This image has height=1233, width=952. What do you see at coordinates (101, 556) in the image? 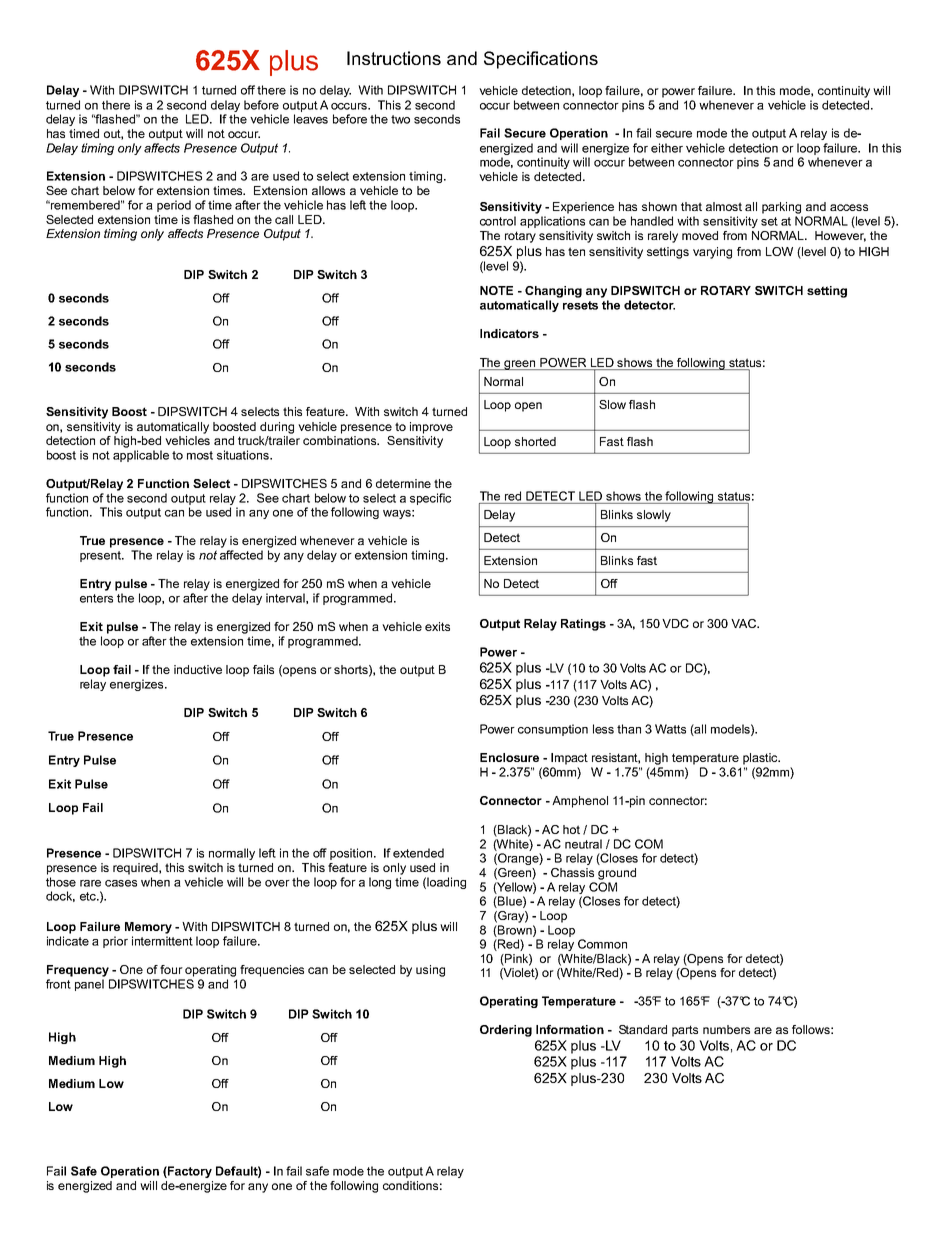
I see `present` at bounding box center [101, 556].
